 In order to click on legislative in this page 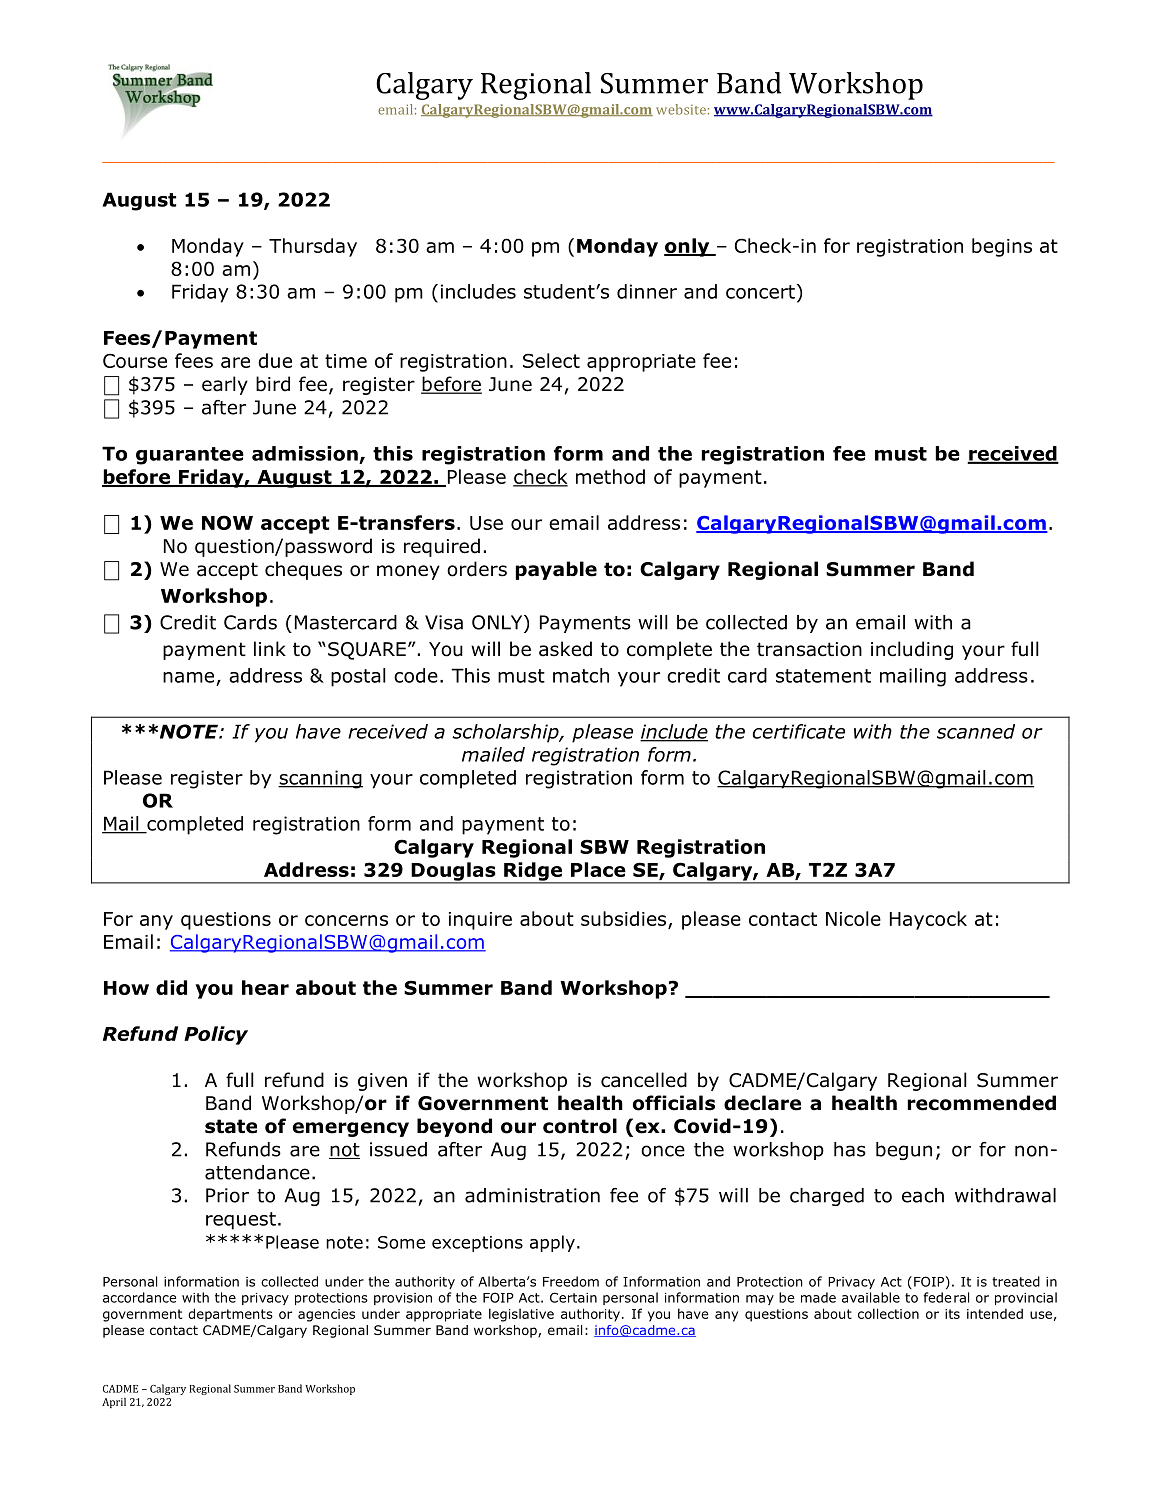, I will do `click(521, 1315)`.
